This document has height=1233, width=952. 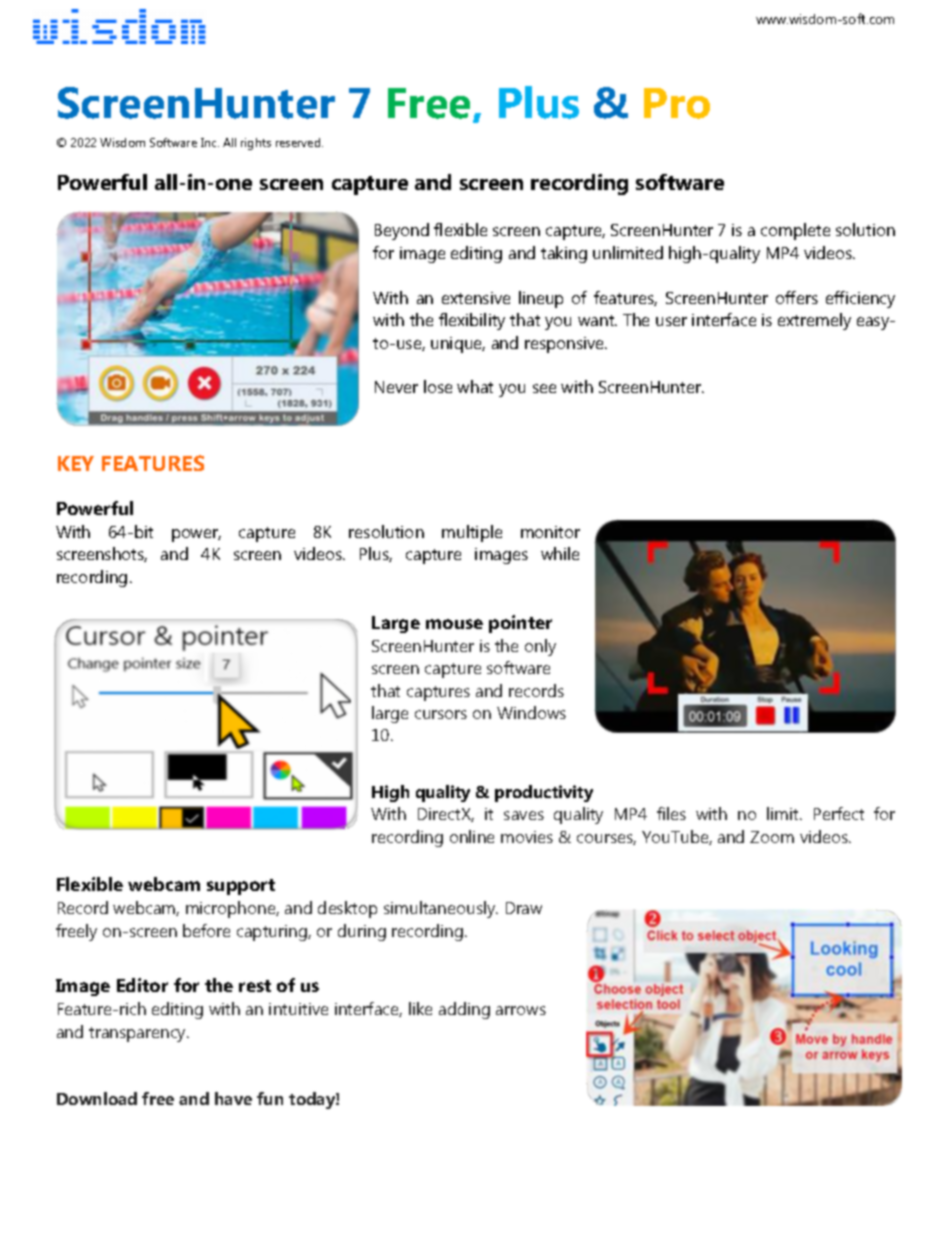 I want to click on complete, so click(x=795, y=231).
